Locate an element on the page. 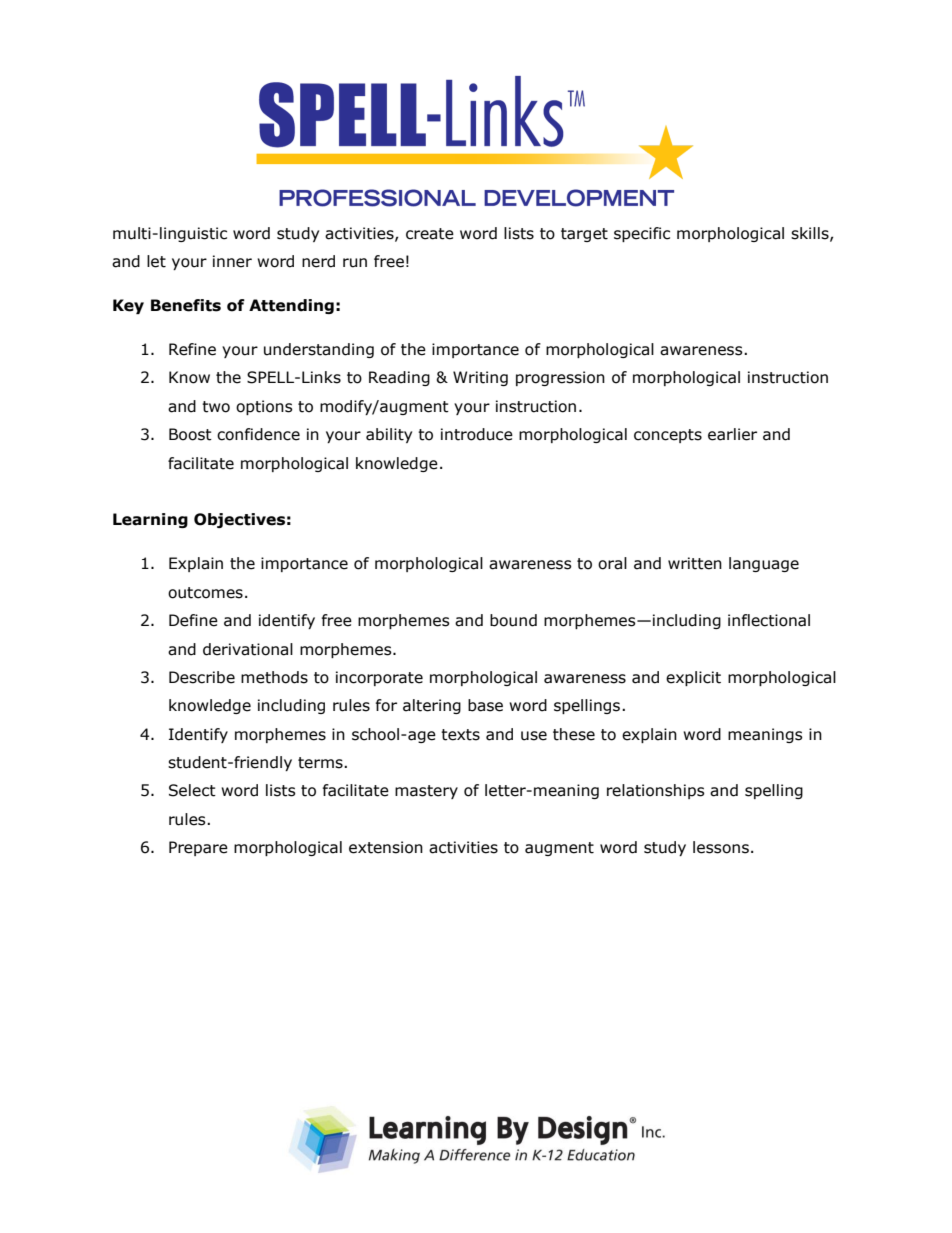 Image resolution: width=952 pixels, height=1233 pixels. create is located at coordinates (430, 234).
